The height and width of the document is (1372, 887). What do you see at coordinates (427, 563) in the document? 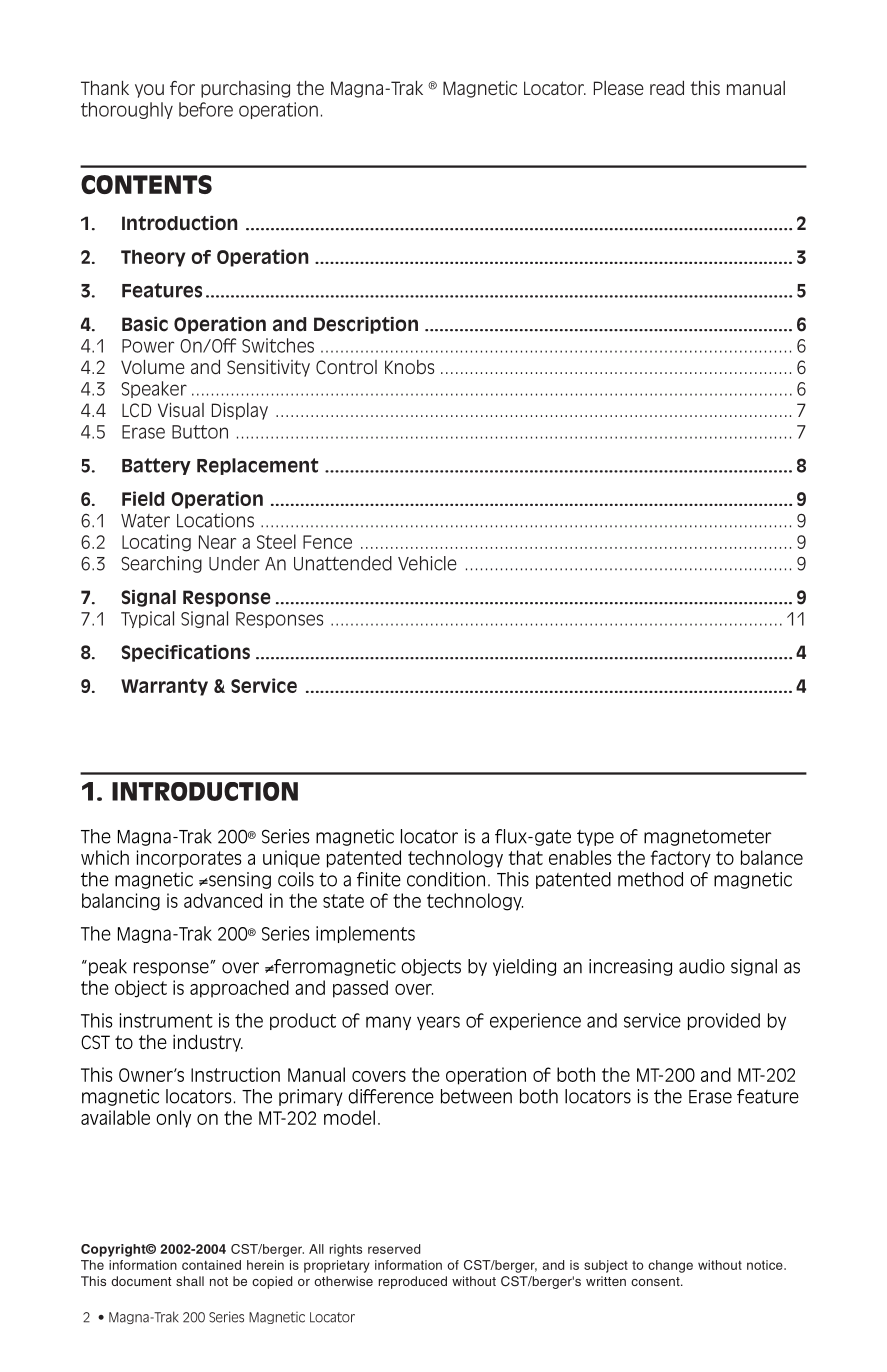
I see `Vehicle` at bounding box center [427, 563].
